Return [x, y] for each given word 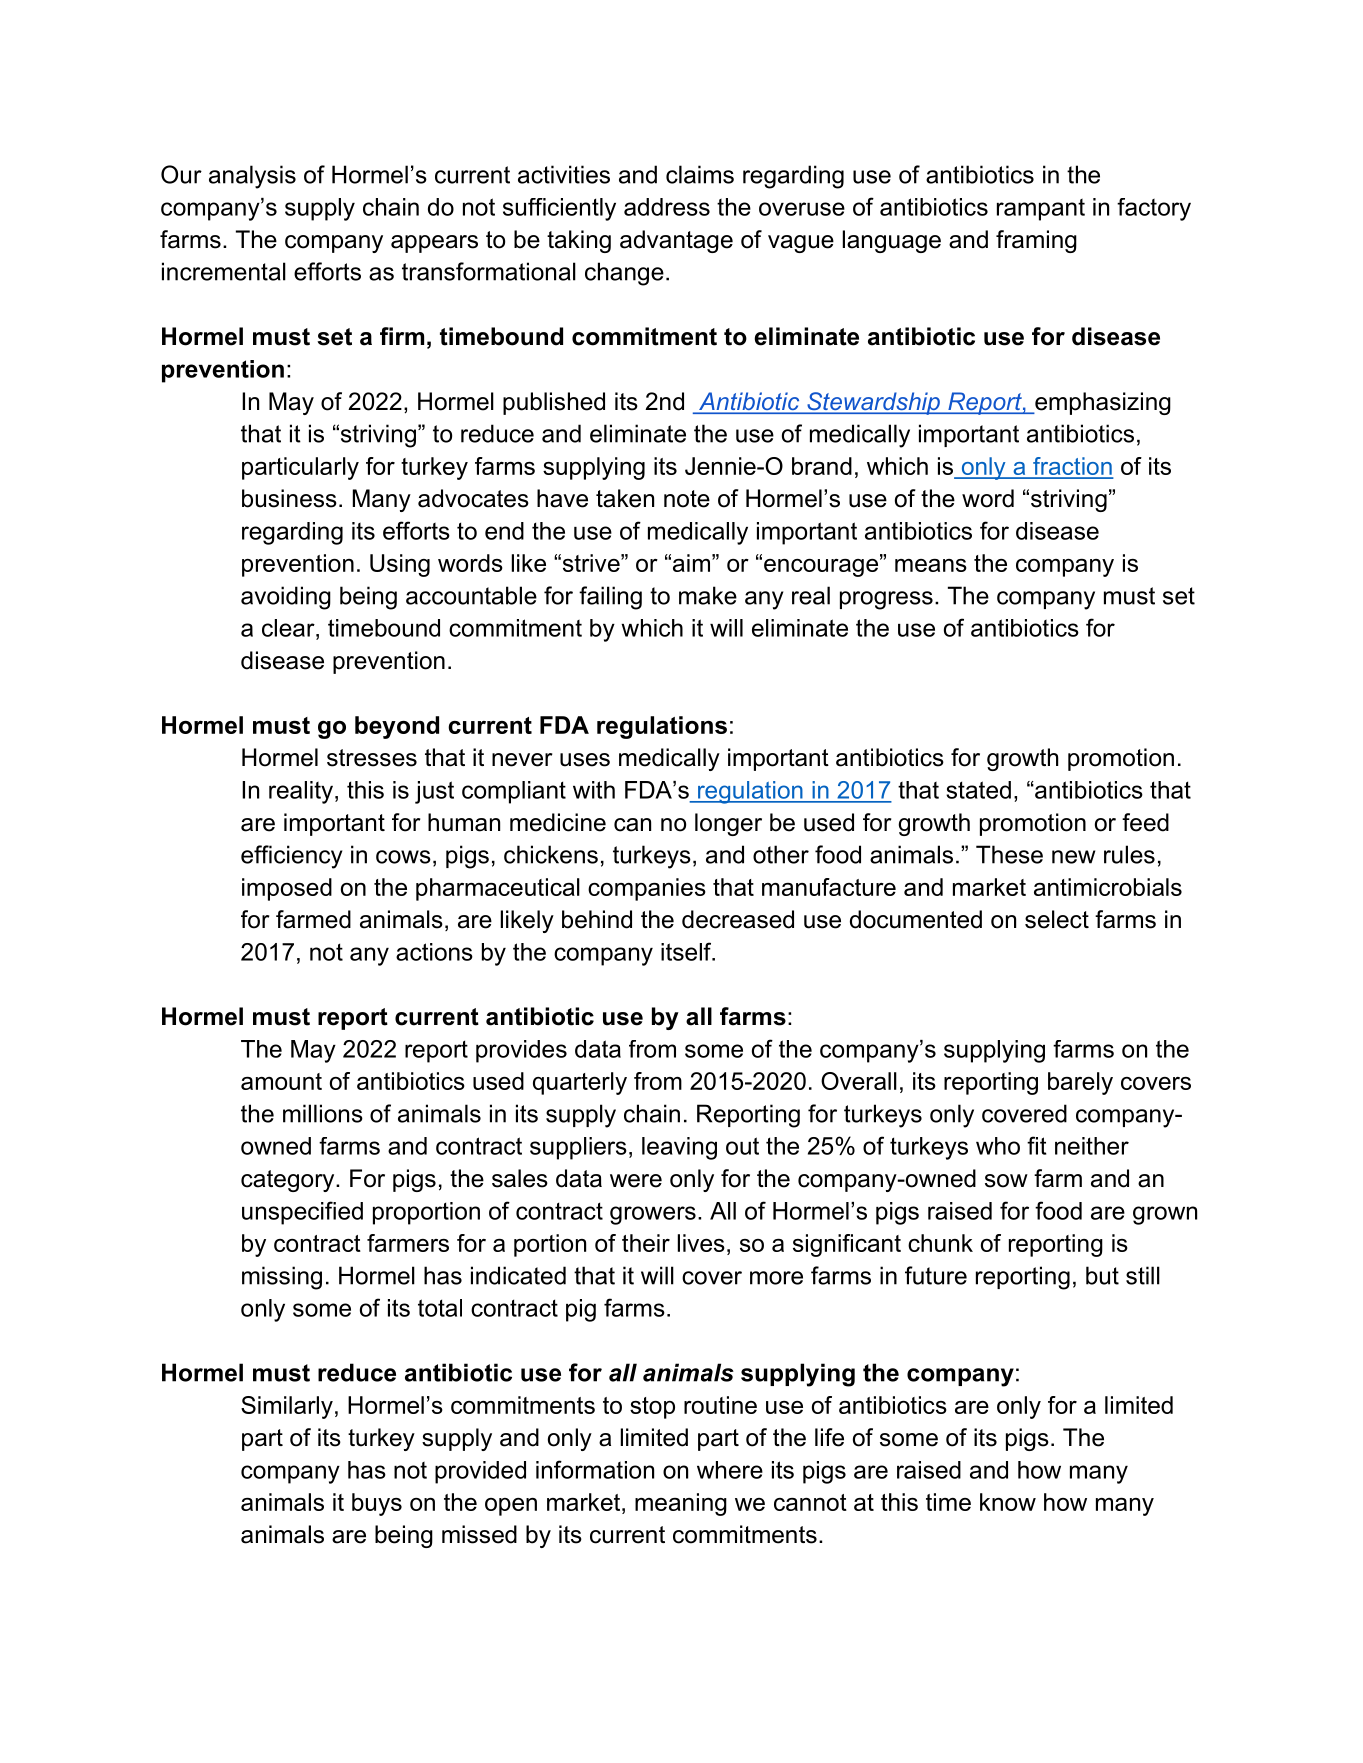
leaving [679, 1148]
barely [1080, 1083]
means [931, 565]
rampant [1041, 210]
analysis [252, 177]
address [667, 207]
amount [281, 1081]
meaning [681, 1504]
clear [289, 628]
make [708, 595]
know [1008, 1502]
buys [377, 1504]
